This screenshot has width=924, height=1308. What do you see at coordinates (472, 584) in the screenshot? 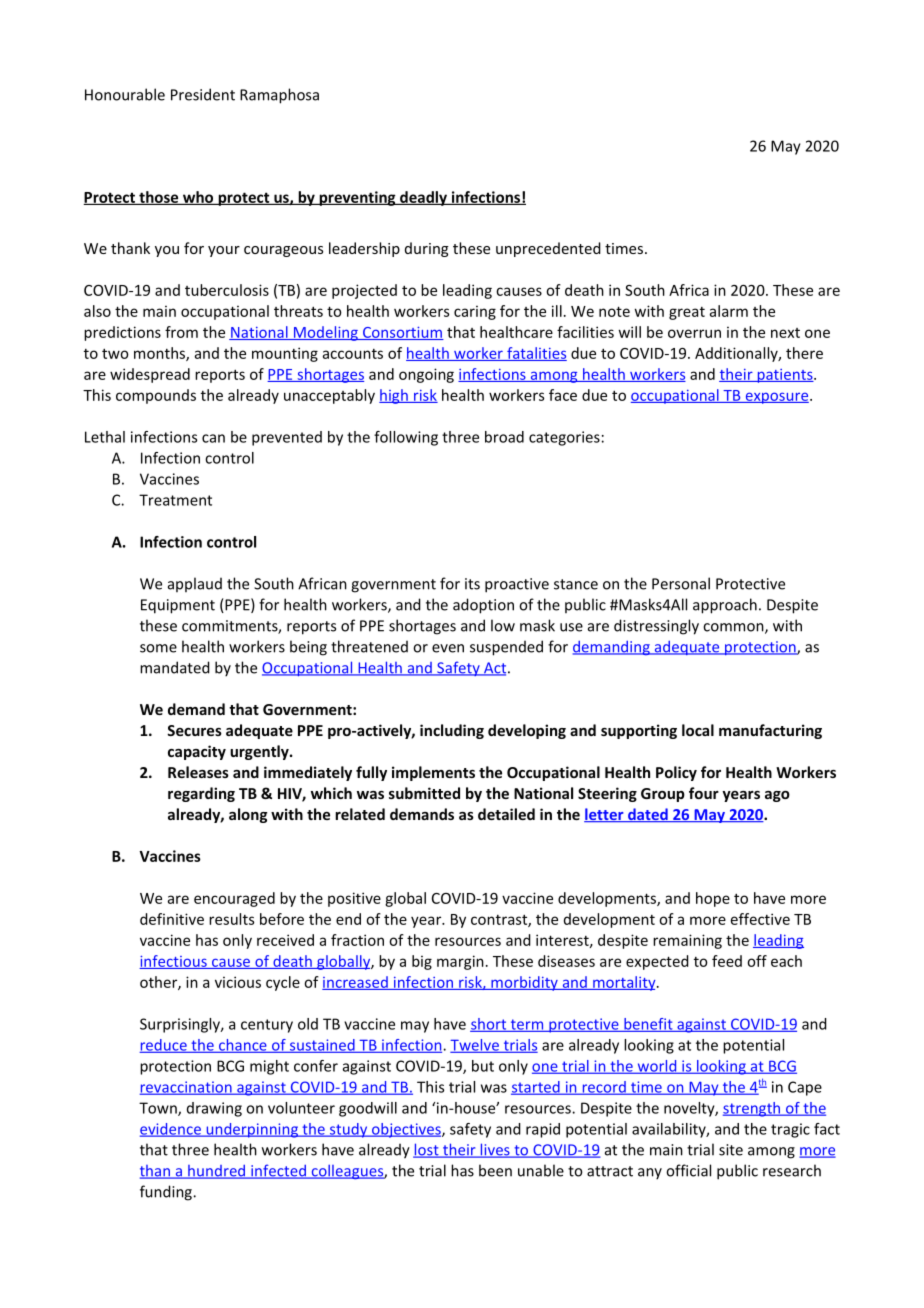
I see `its` at bounding box center [472, 584].
